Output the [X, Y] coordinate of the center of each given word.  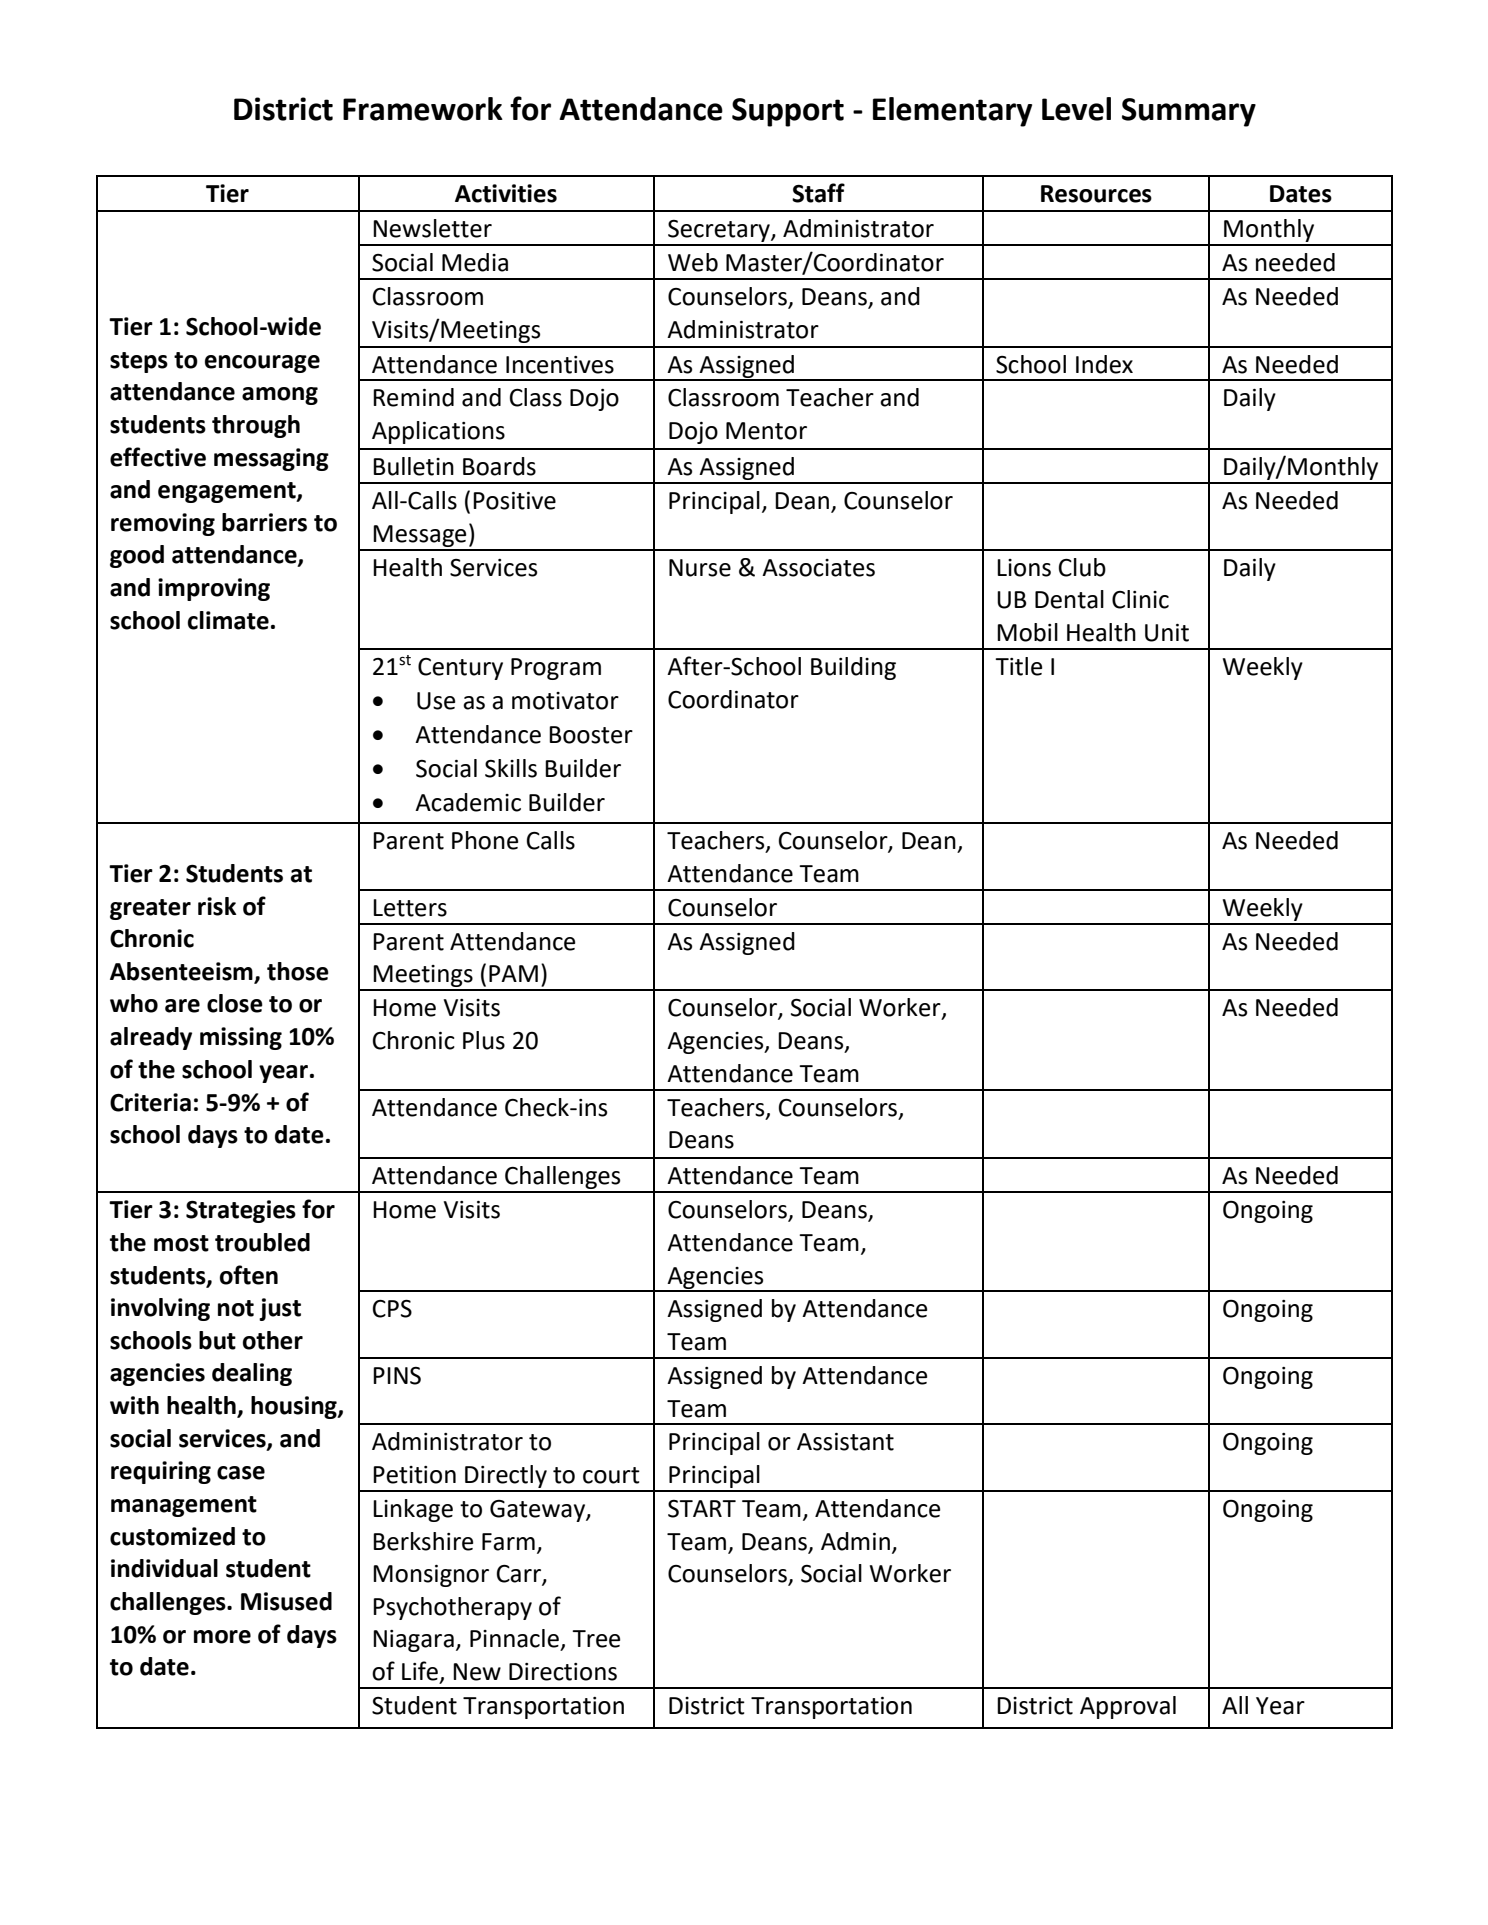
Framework [423, 109]
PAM [513, 973]
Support [788, 112]
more [222, 1637]
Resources [1096, 194]
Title [1018, 666]
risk [217, 906]
